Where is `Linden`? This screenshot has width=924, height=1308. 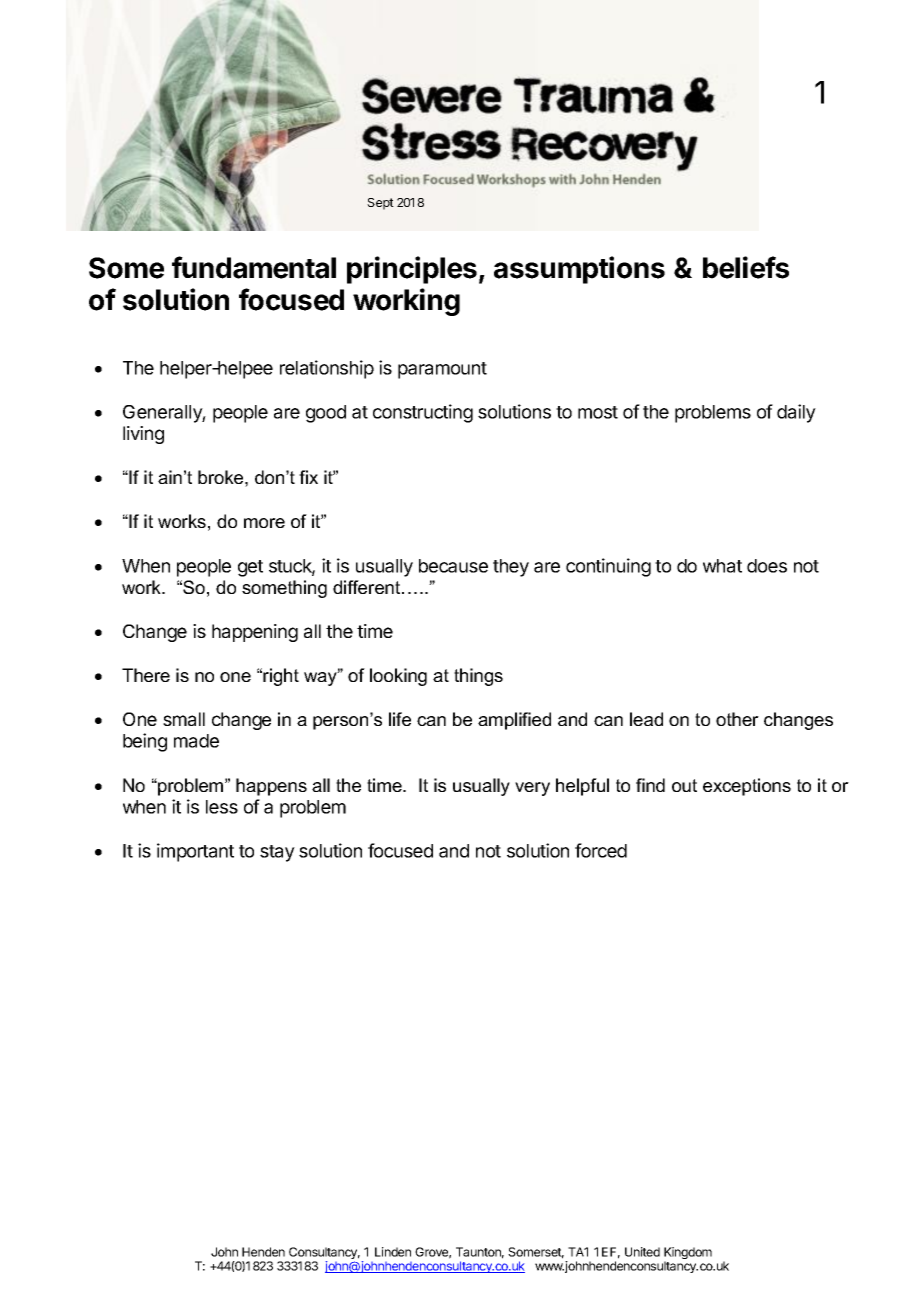
Linden is located at coordinates (393, 1252).
